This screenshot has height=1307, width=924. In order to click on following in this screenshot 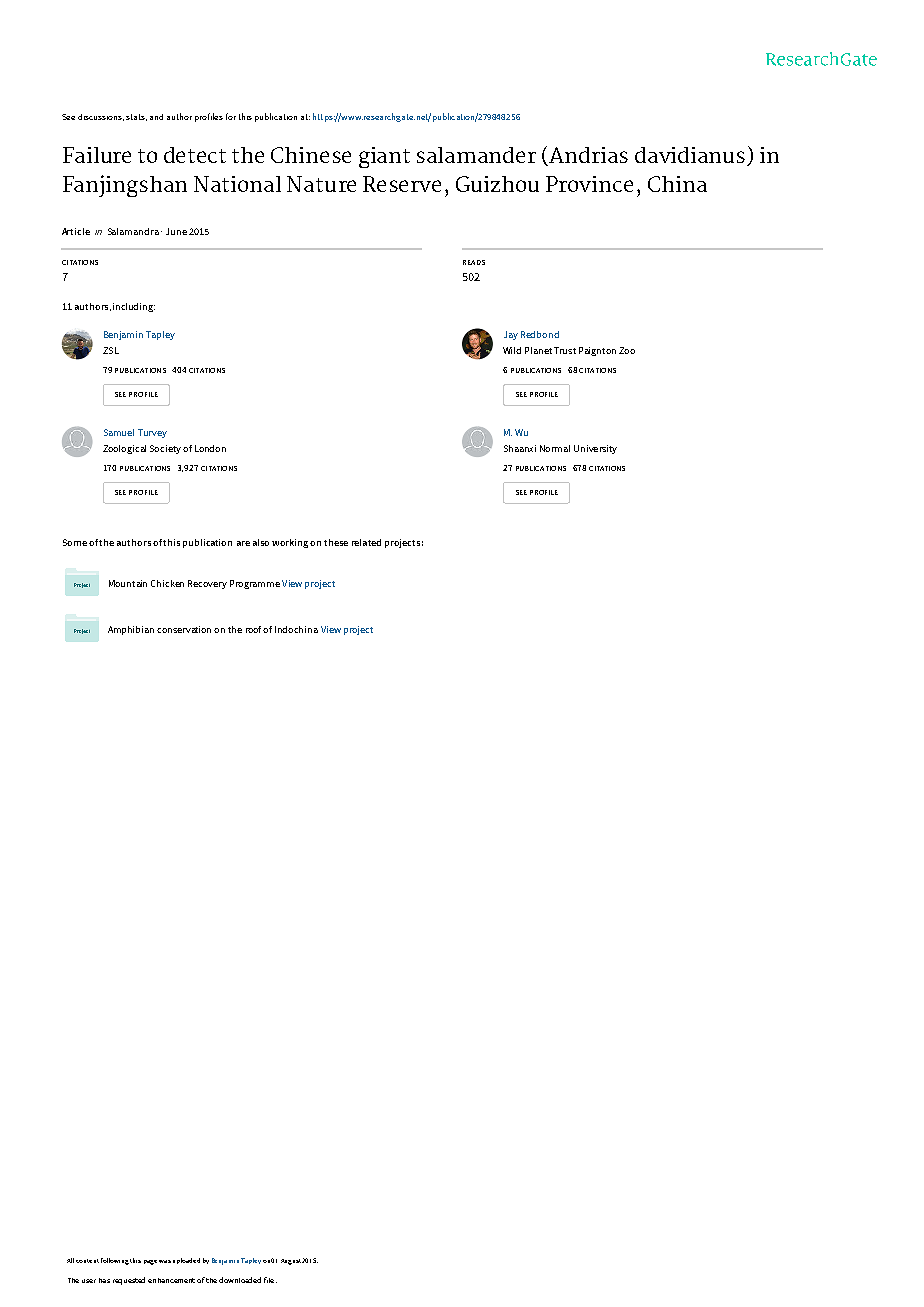, I will do `click(115, 1261)`.
